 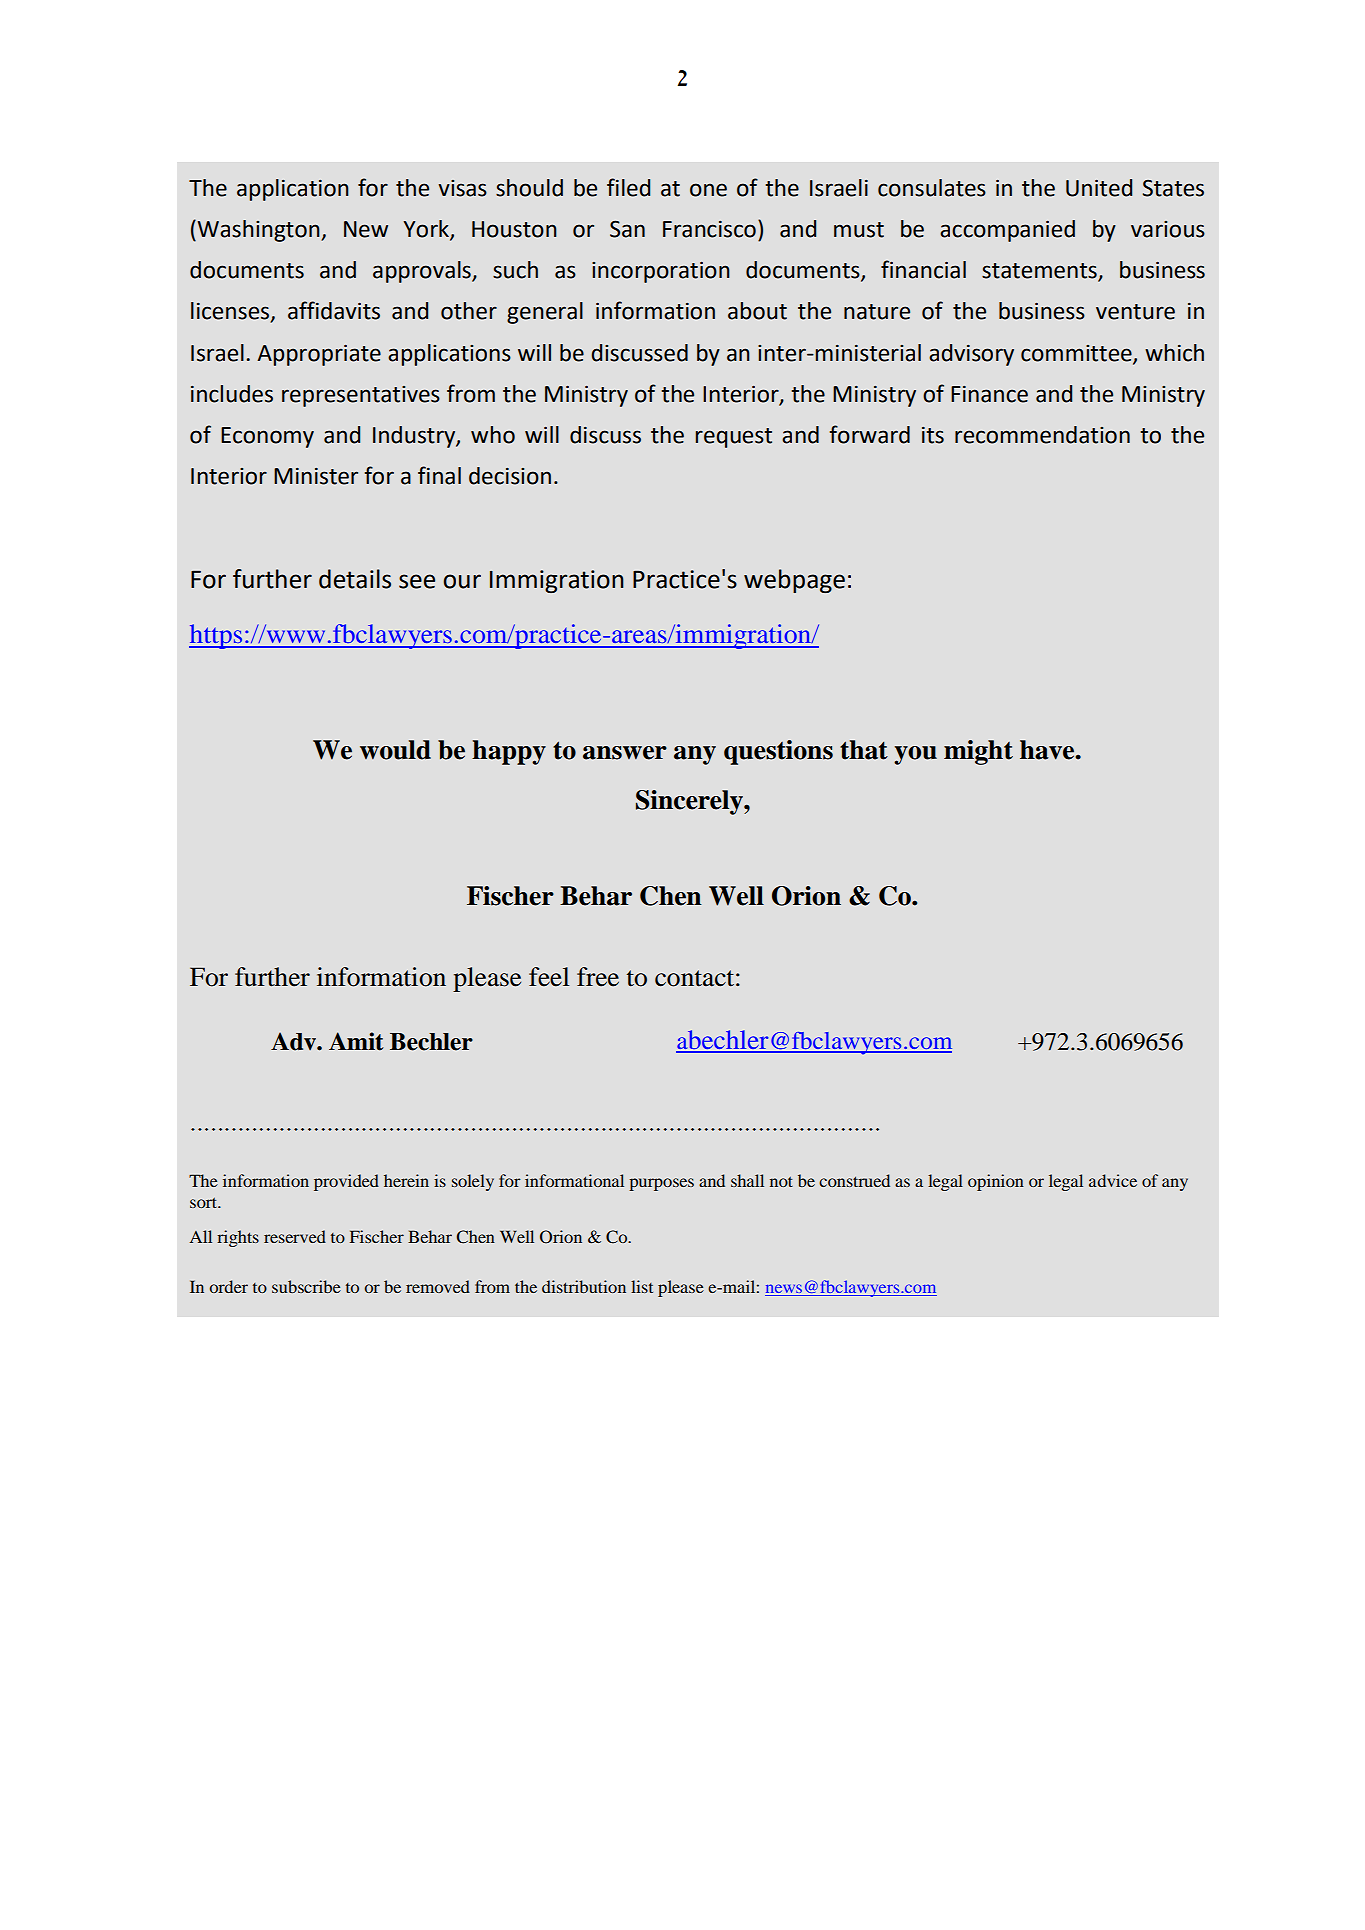 What do you see at coordinates (1007, 231) in the screenshot?
I see `accompanied` at bounding box center [1007, 231].
